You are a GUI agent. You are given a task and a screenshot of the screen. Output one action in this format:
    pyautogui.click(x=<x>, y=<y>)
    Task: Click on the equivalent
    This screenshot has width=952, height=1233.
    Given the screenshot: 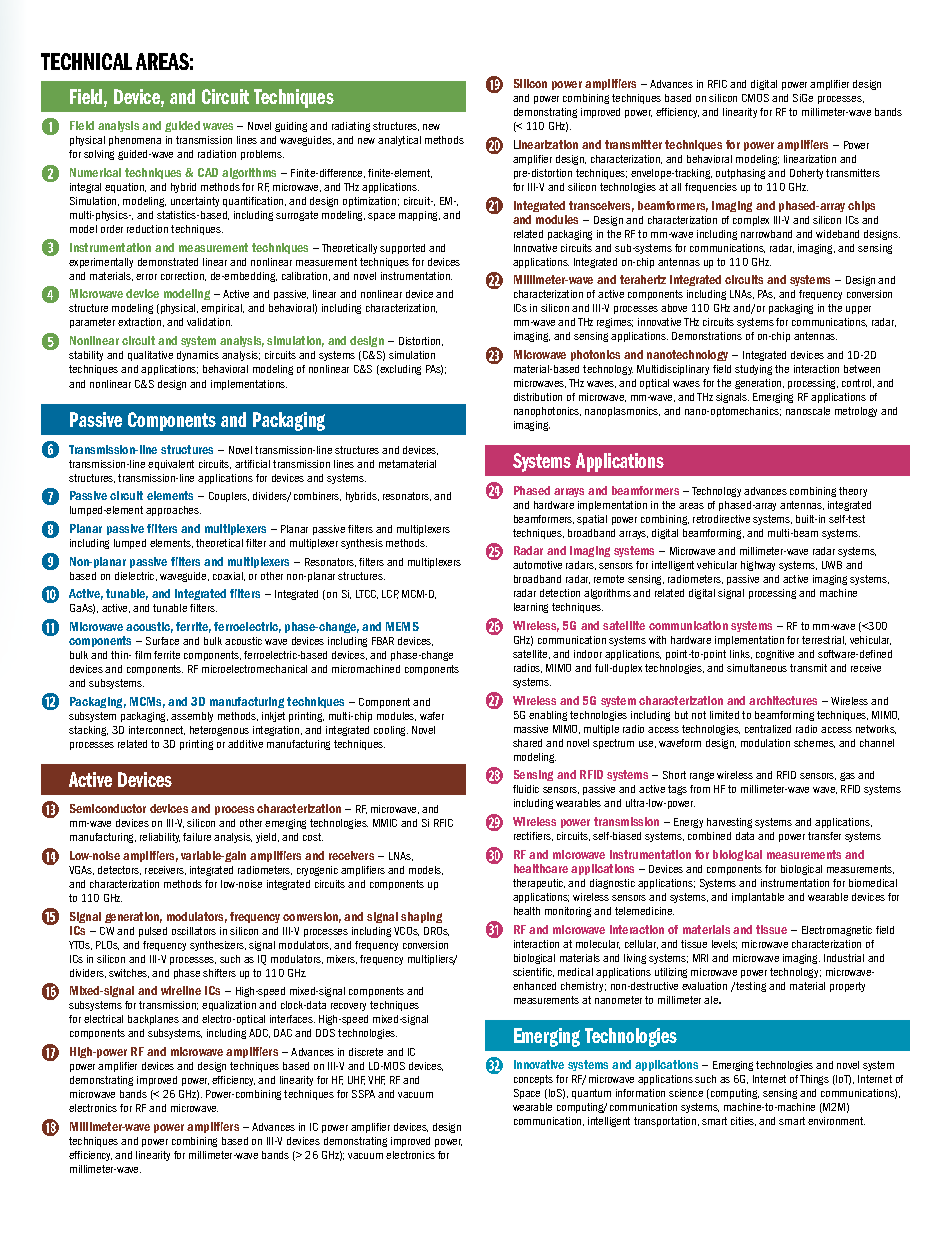 What is the action you would take?
    pyautogui.click(x=171, y=465)
